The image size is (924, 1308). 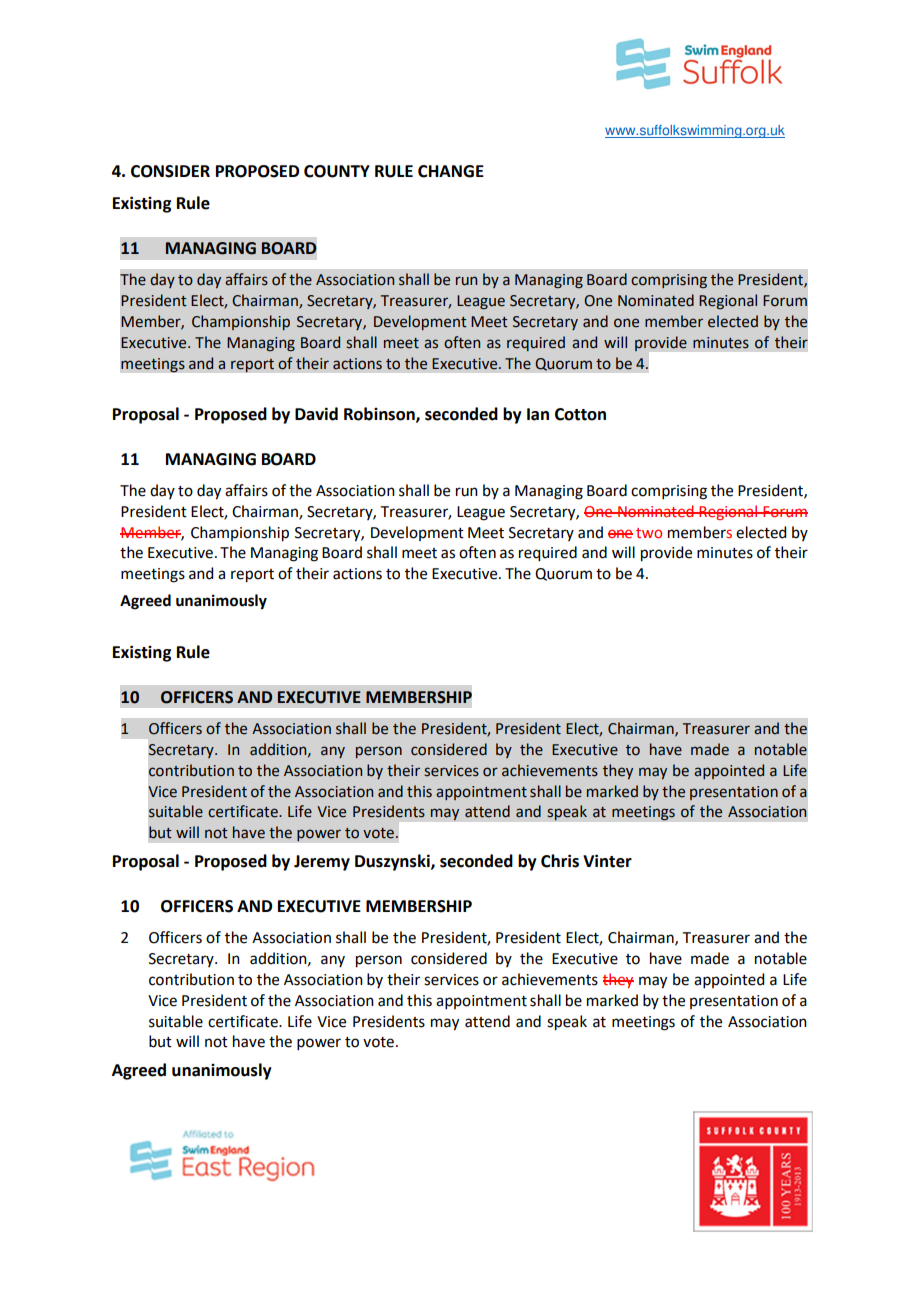 What do you see at coordinates (580, 414) in the image?
I see `Cotton` at bounding box center [580, 414].
